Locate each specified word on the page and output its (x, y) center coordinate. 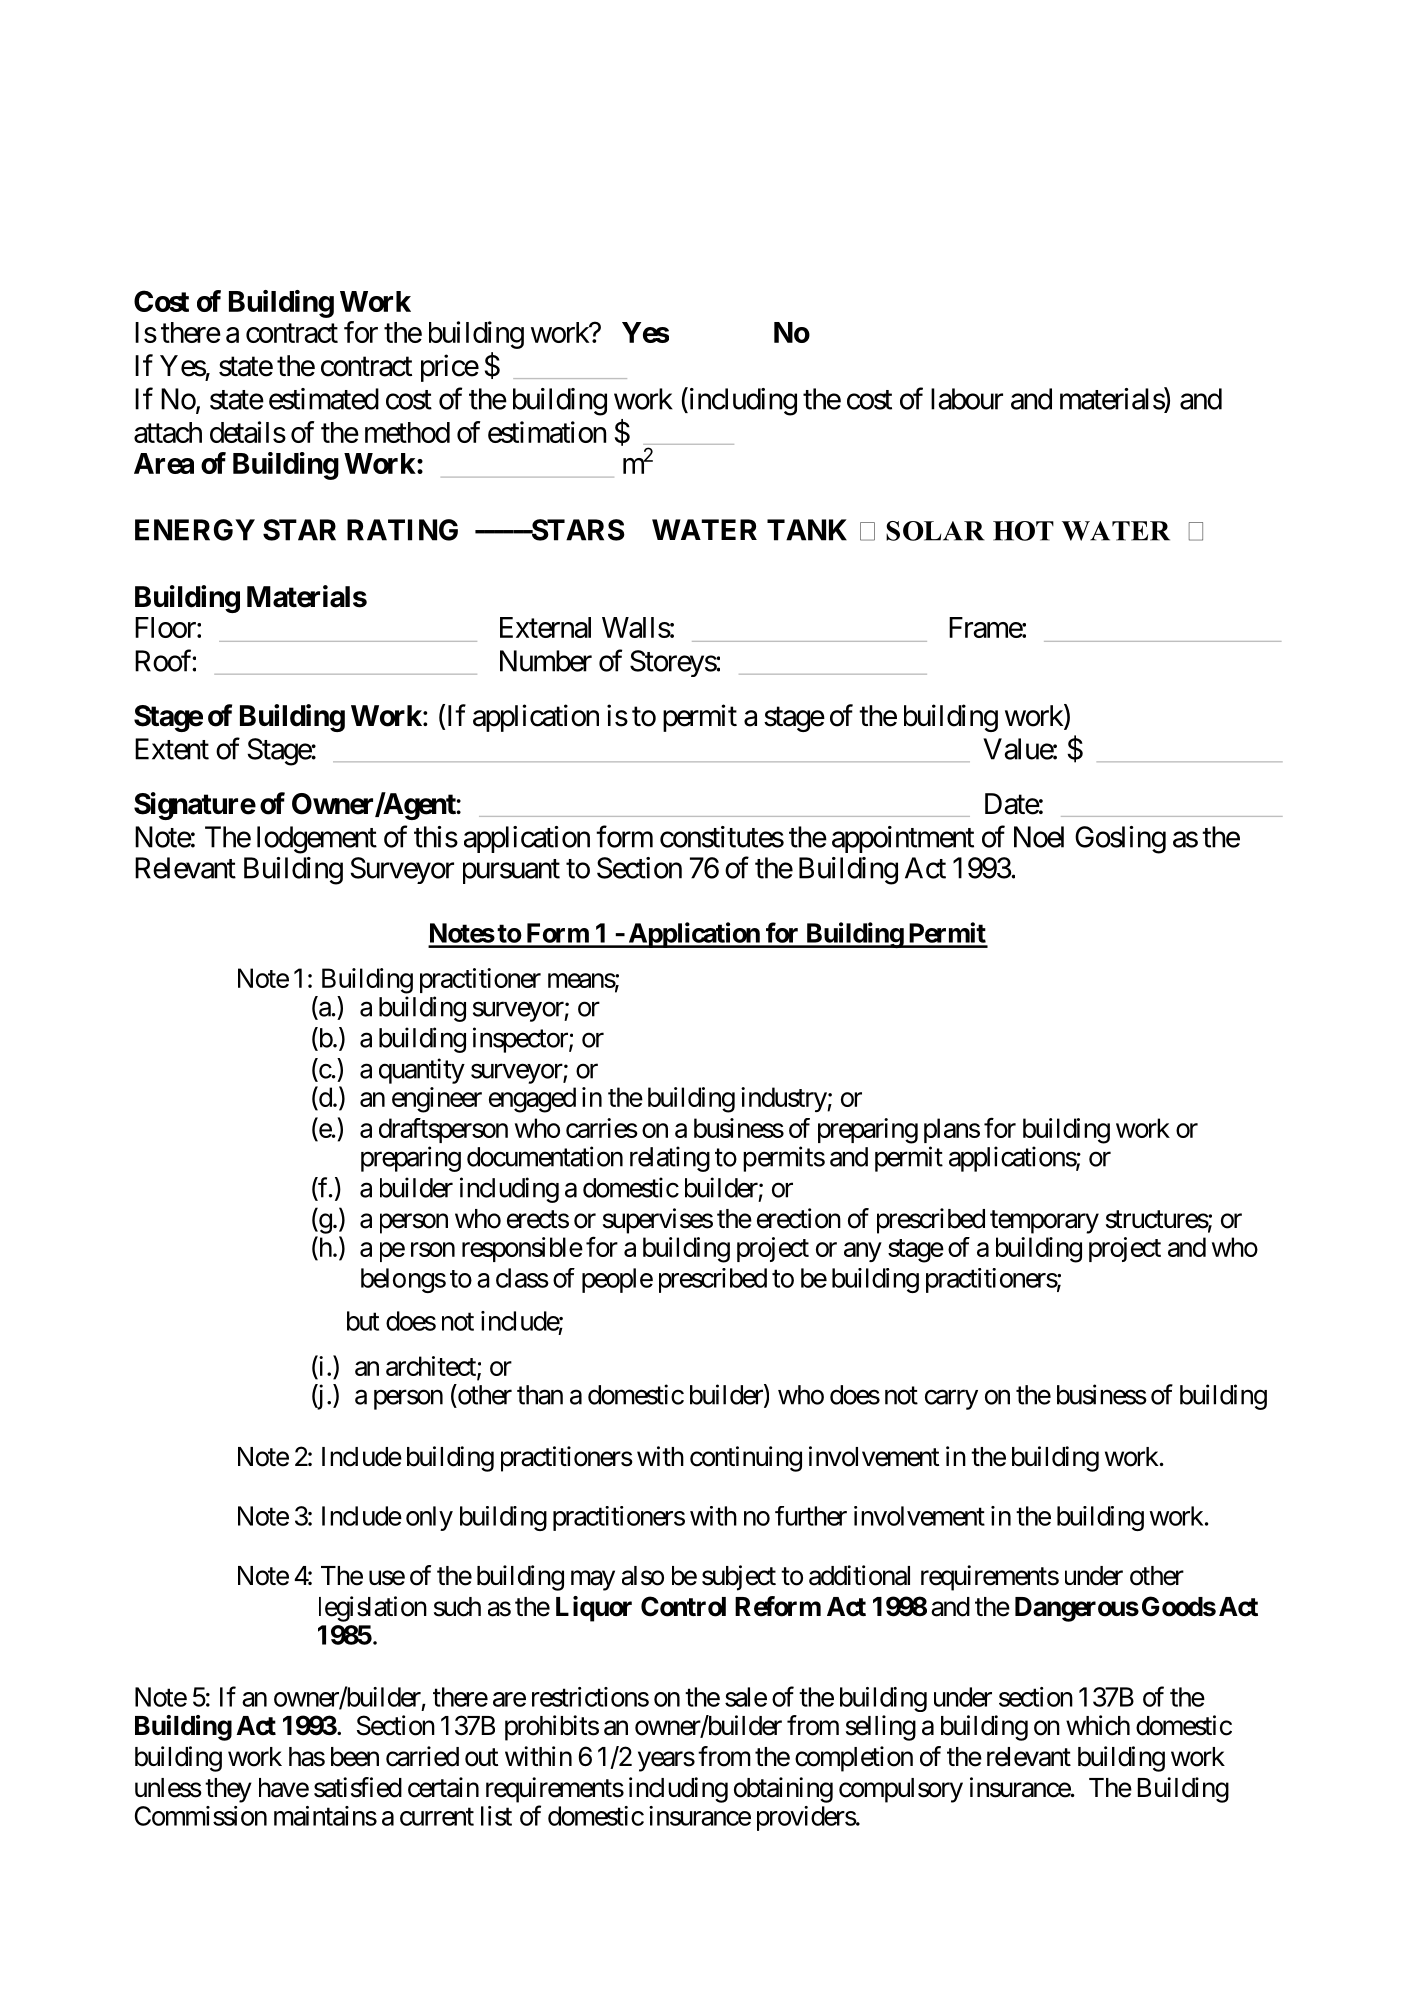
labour (967, 399)
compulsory (901, 1790)
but (363, 1321)
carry (951, 1400)
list (496, 1816)
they (228, 1790)
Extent (172, 749)
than (540, 1395)
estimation (547, 432)
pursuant (511, 871)
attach (168, 432)
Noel (1039, 837)
